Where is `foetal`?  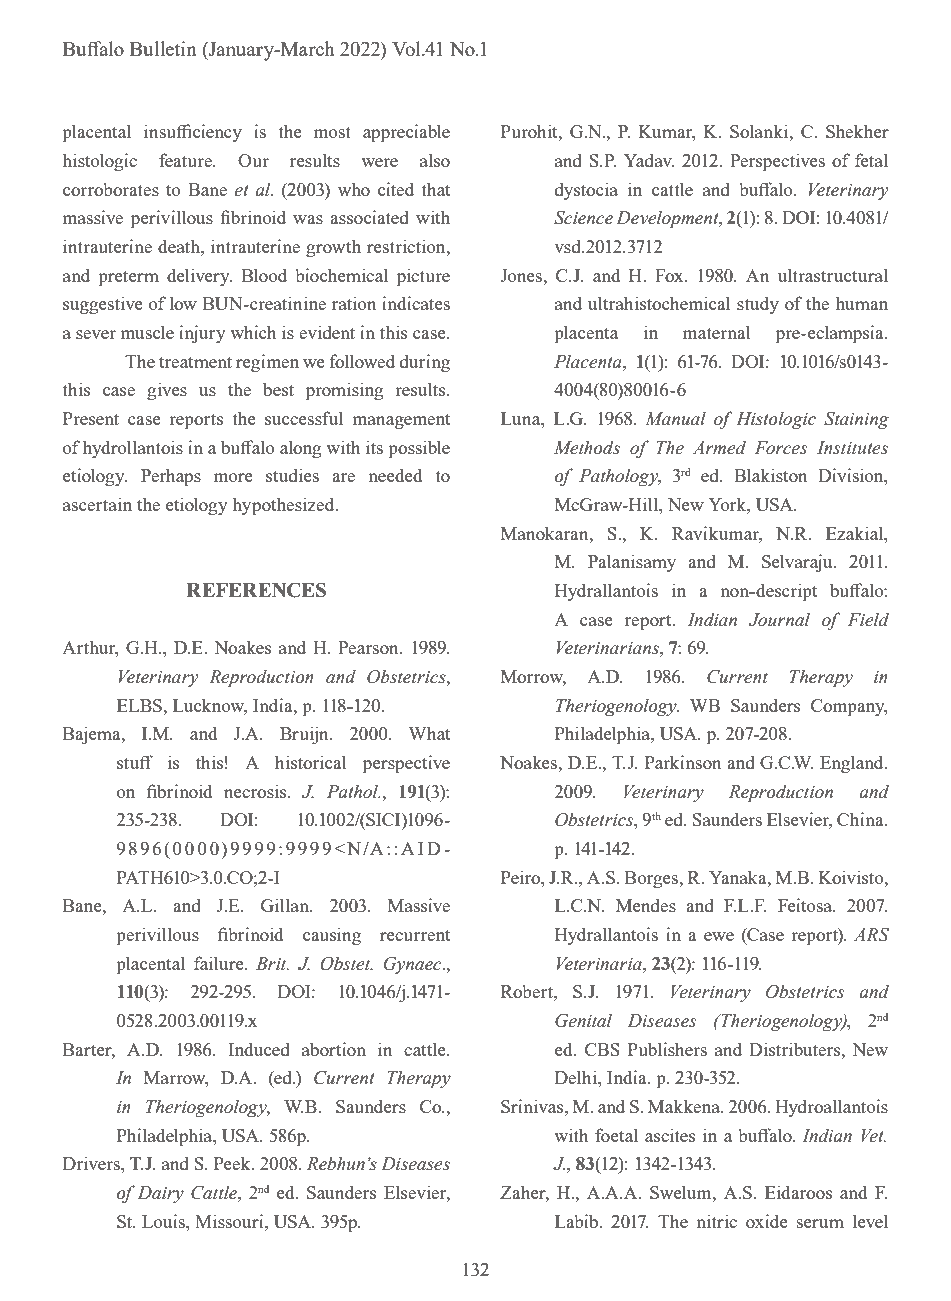 foetal is located at coordinates (616, 1135).
